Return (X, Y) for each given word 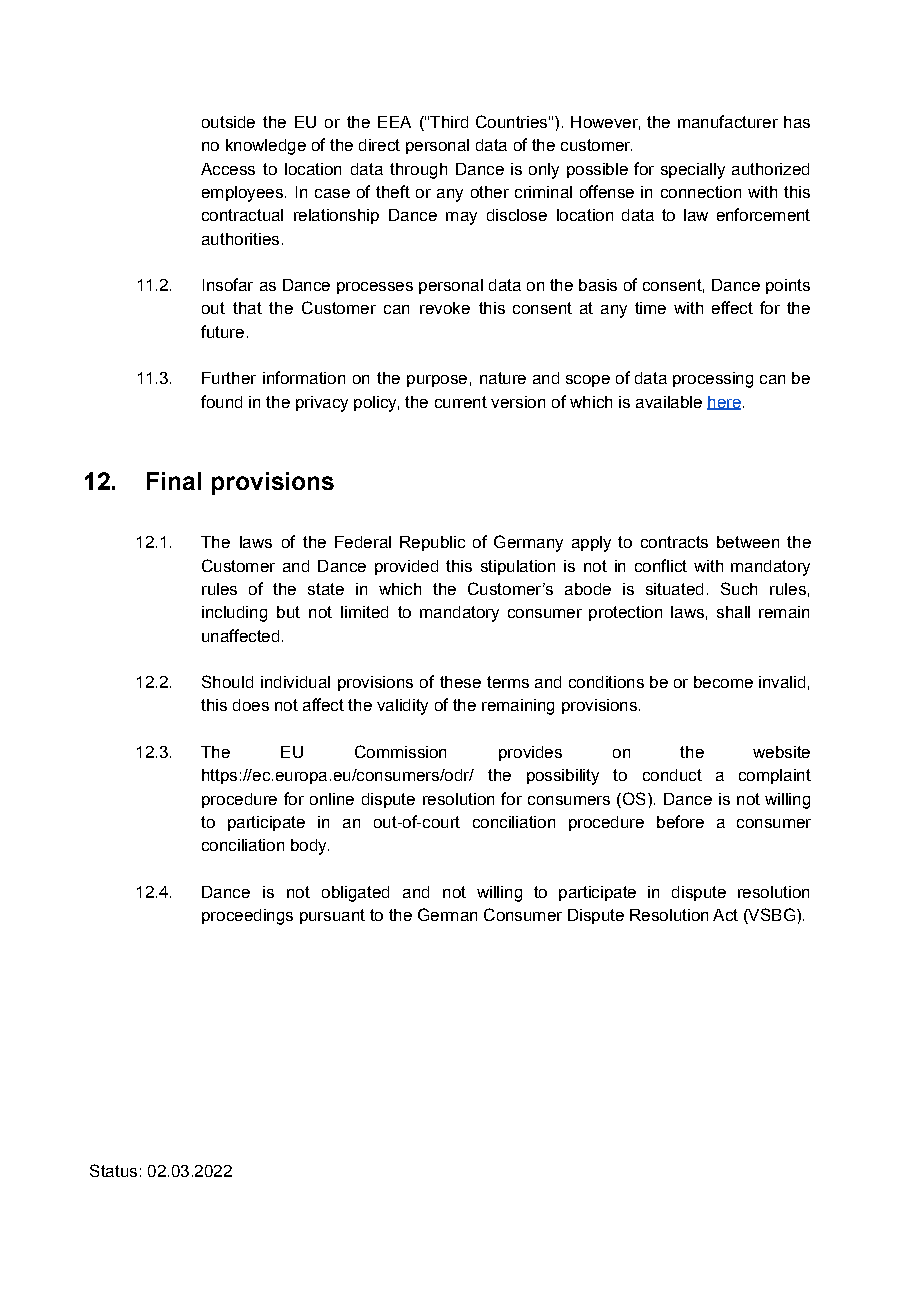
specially (693, 171)
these (460, 682)
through (418, 171)
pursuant (332, 916)
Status (113, 1170)
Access (228, 169)
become (723, 682)
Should (227, 681)
